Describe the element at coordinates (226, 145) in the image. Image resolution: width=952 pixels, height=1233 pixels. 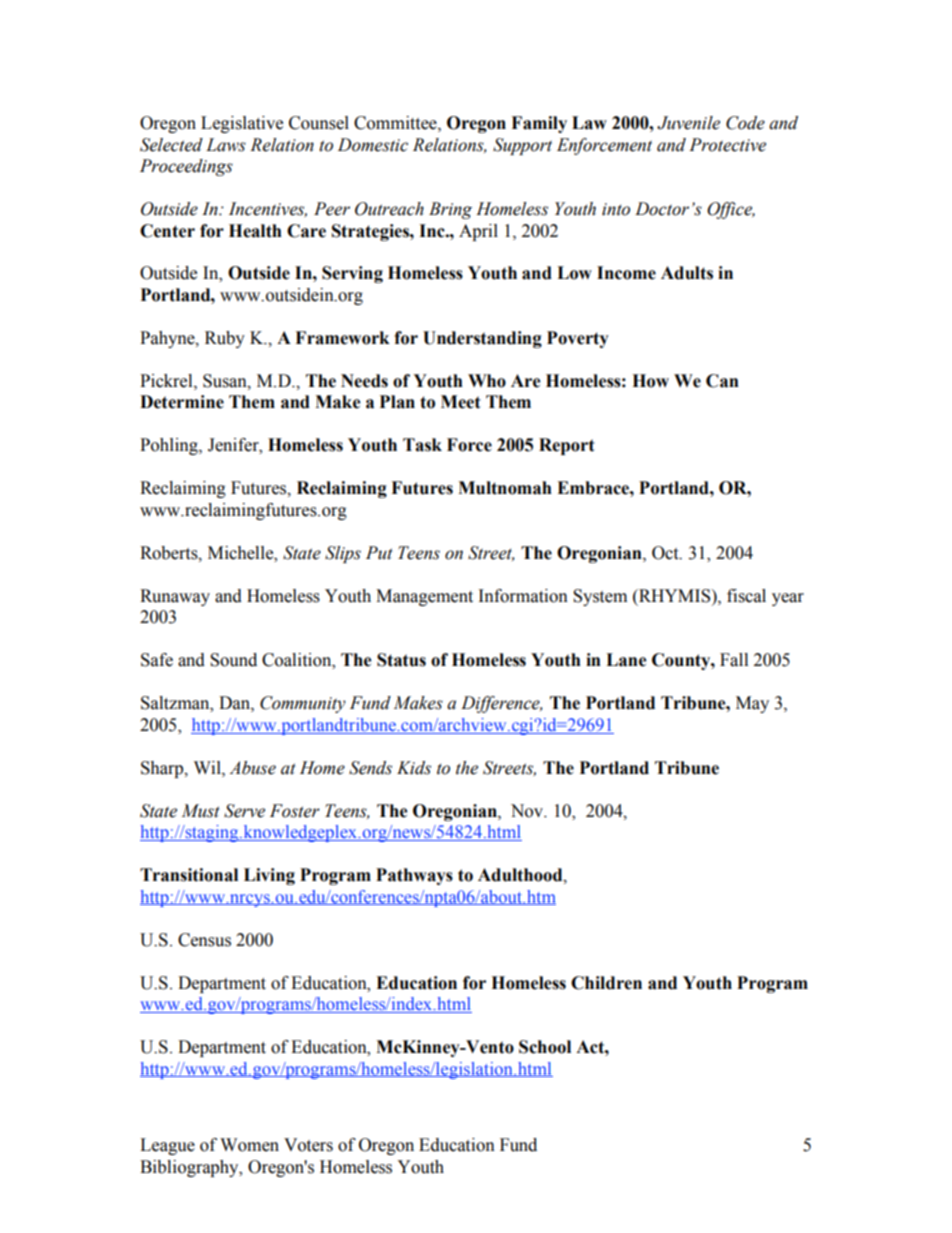
I see `Laws` at that location.
